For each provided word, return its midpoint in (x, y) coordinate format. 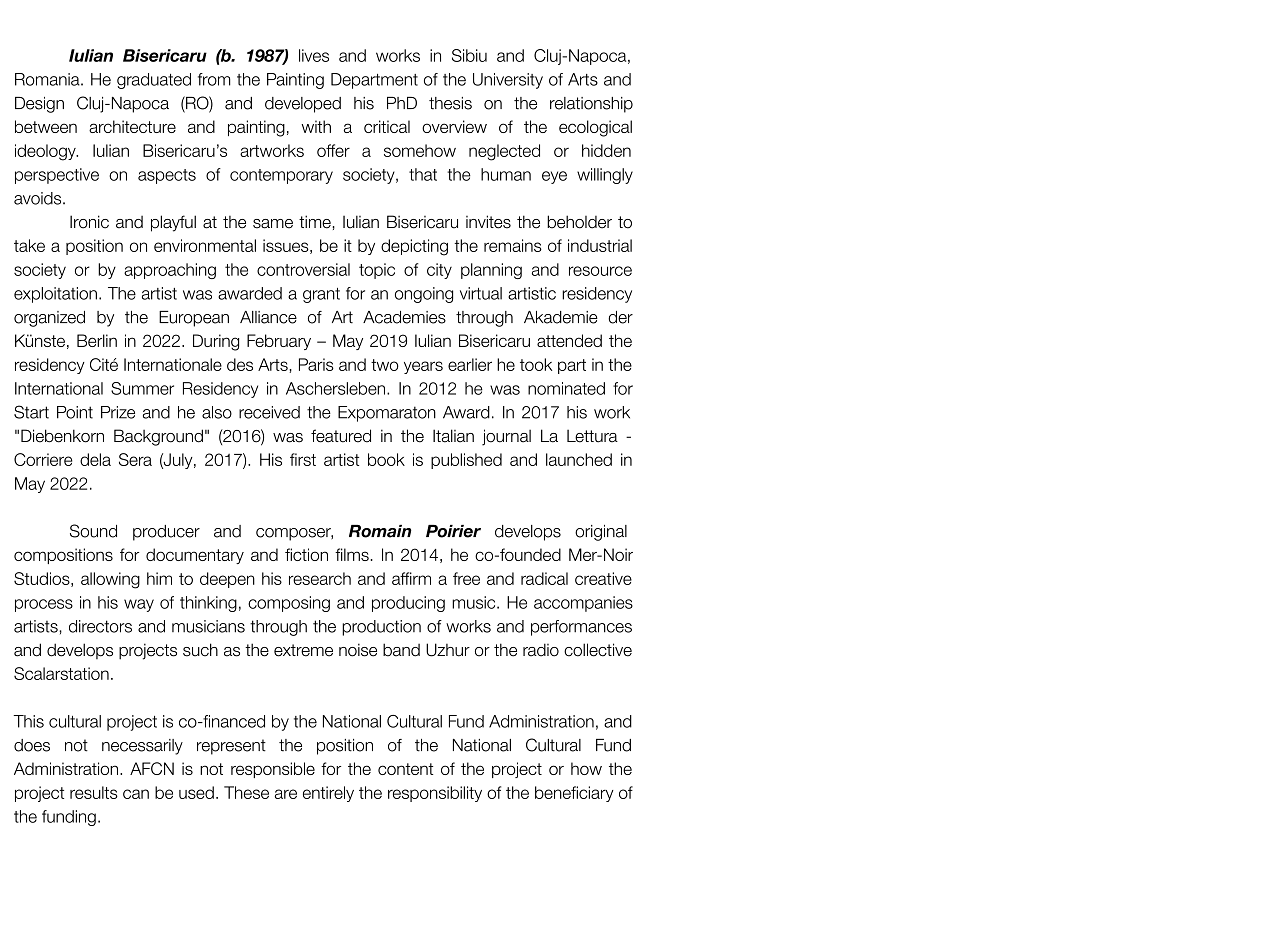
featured (341, 436)
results (94, 792)
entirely (328, 794)
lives (314, 55)
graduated (154, 81)
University (508, 81)
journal (506, 437)
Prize (118, 412)
